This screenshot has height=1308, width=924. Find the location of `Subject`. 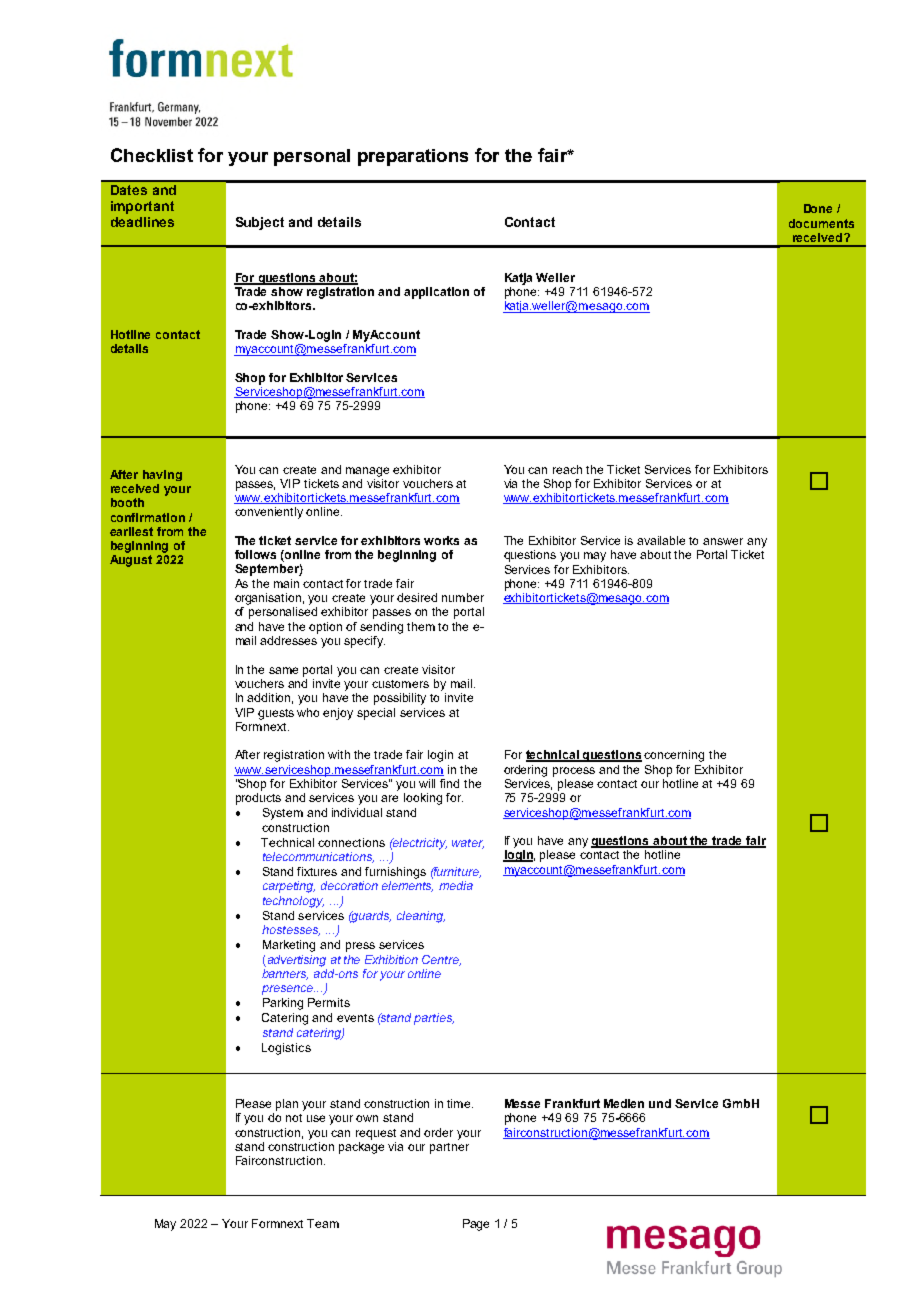

Subject is located at coordinates (260, 223).
